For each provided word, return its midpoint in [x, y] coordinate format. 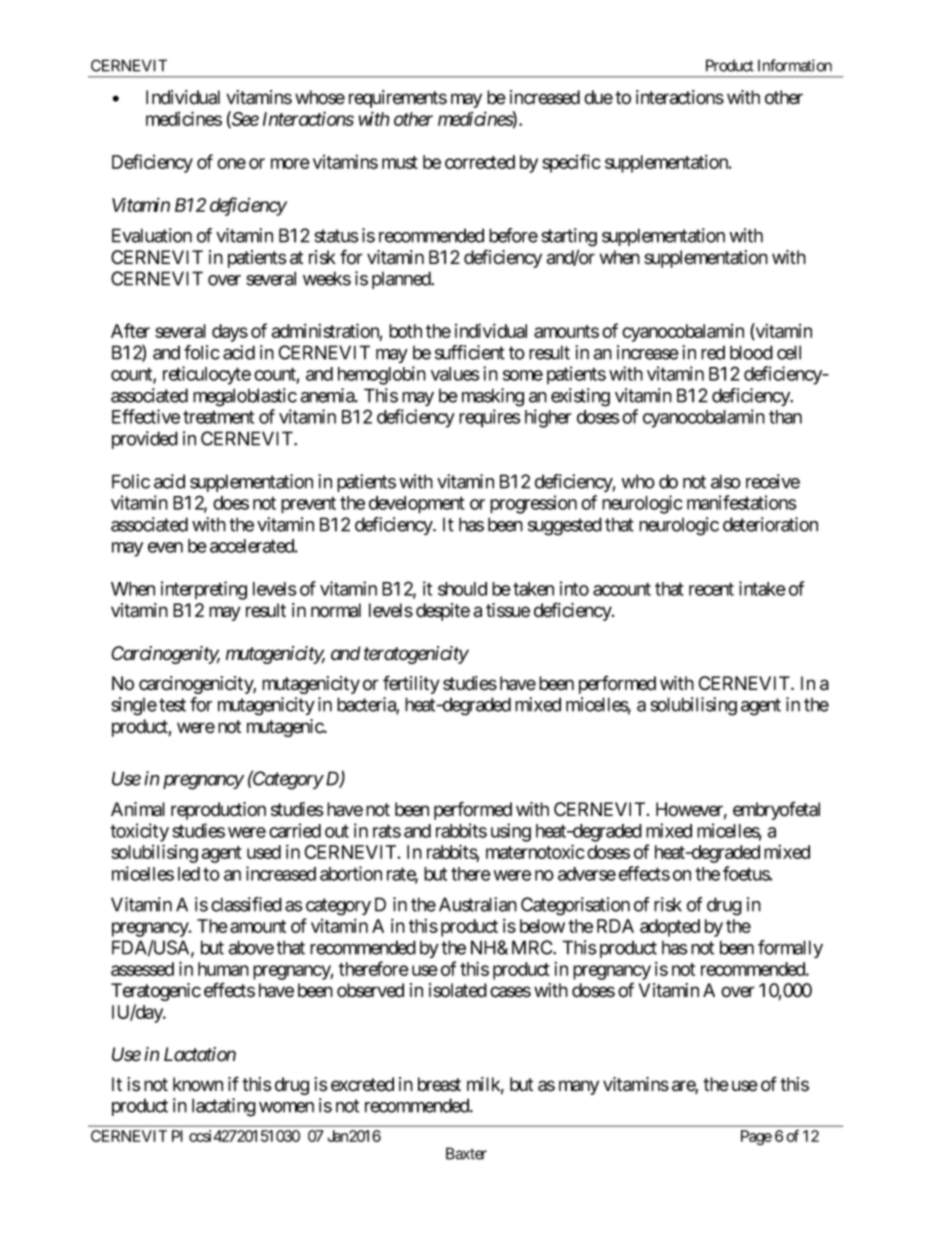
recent [711, 589]
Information [795, 65]
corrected [480, 162]
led [189, 874]
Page [756, 1137]
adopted [670, 928]
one [231, 163]
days [230, 333]
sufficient [470, 352]
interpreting [204, 590]
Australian [478, 904]
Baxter [466, 1153]
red [713, 352]
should [462, 589]
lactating [224, 1107]
